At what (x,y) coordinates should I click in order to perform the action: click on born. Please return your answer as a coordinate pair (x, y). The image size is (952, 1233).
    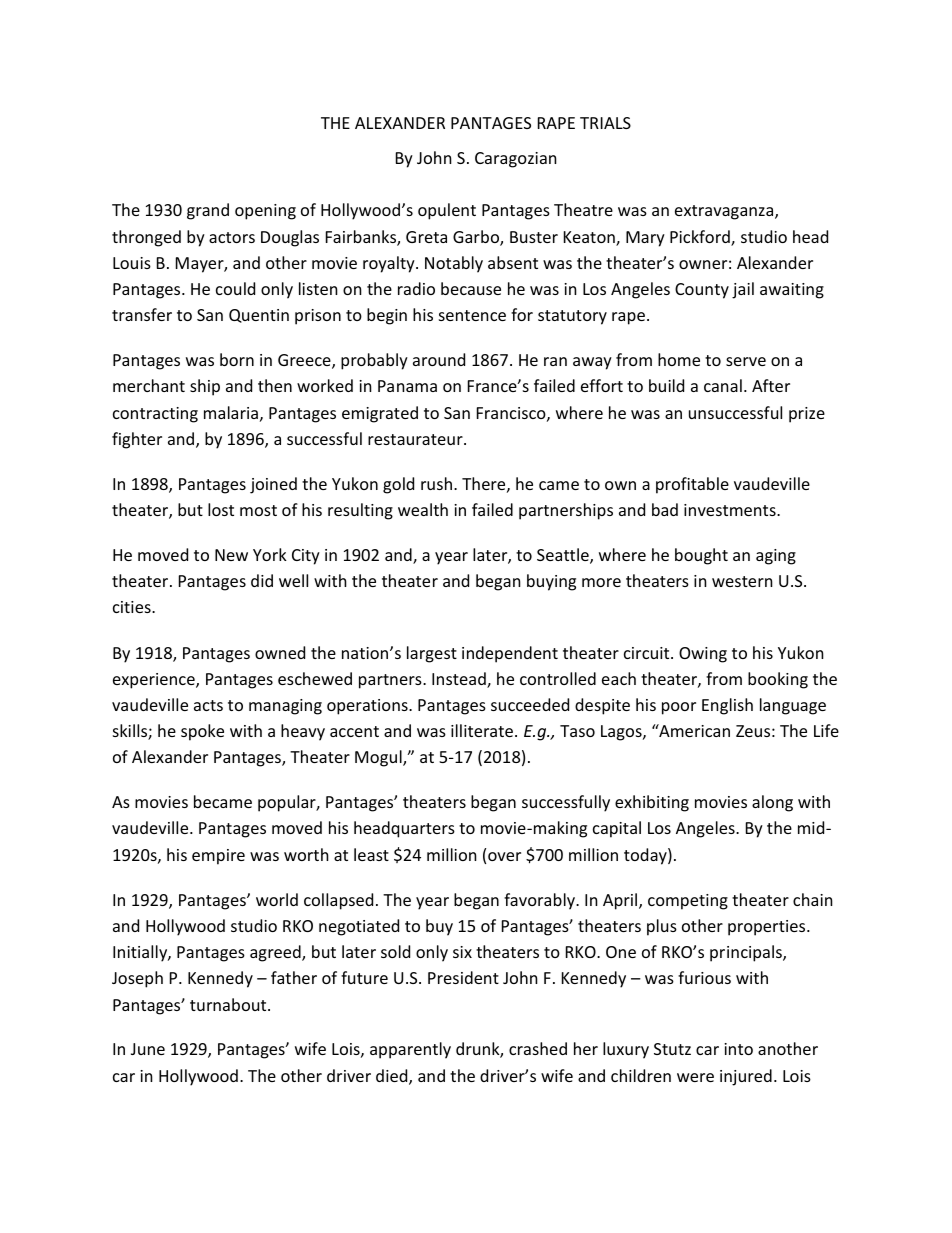
    Looking at the image, I should click on (237, 359).
